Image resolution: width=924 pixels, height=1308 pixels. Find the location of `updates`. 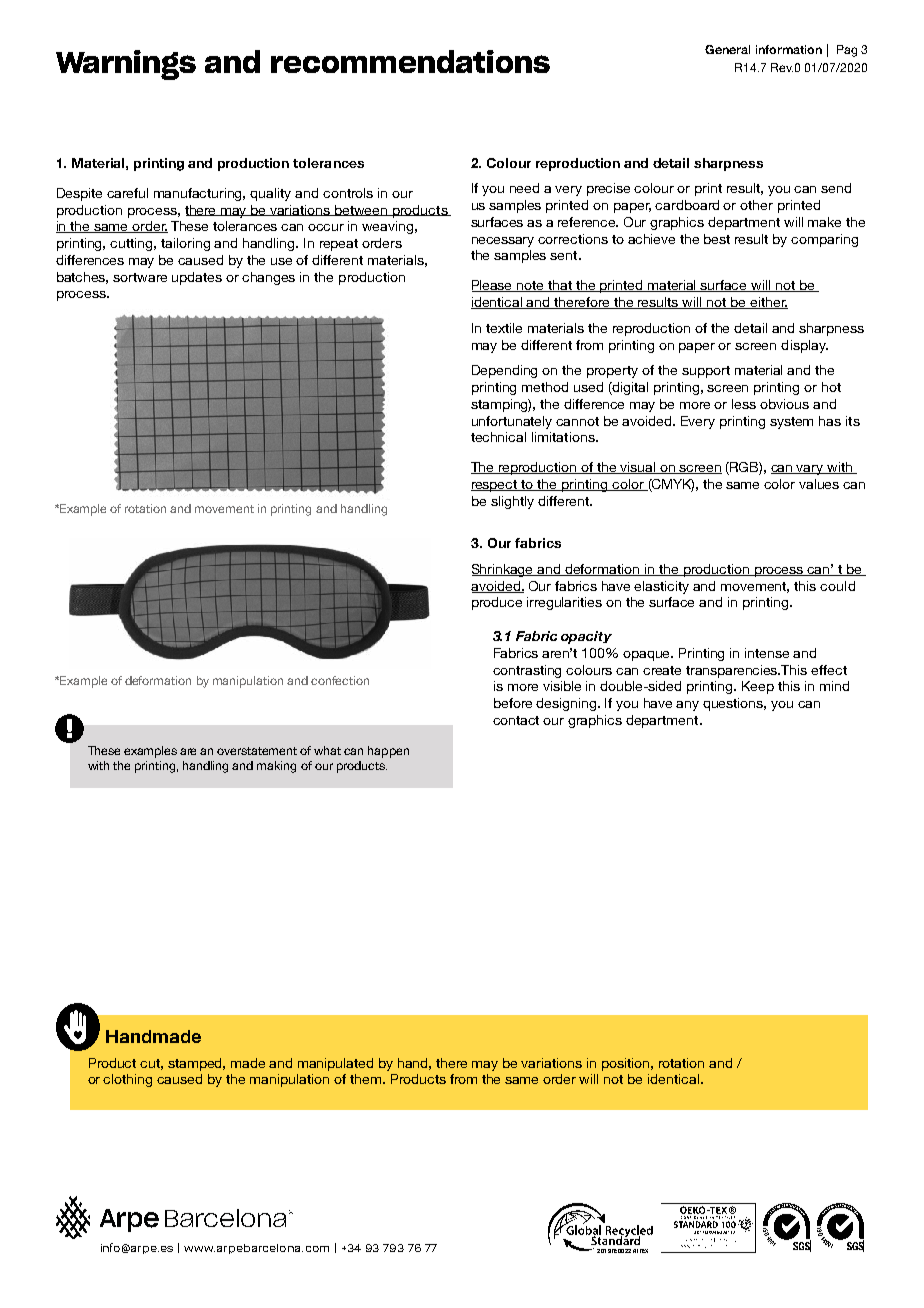

updates is located at coordinates (197, 278).
